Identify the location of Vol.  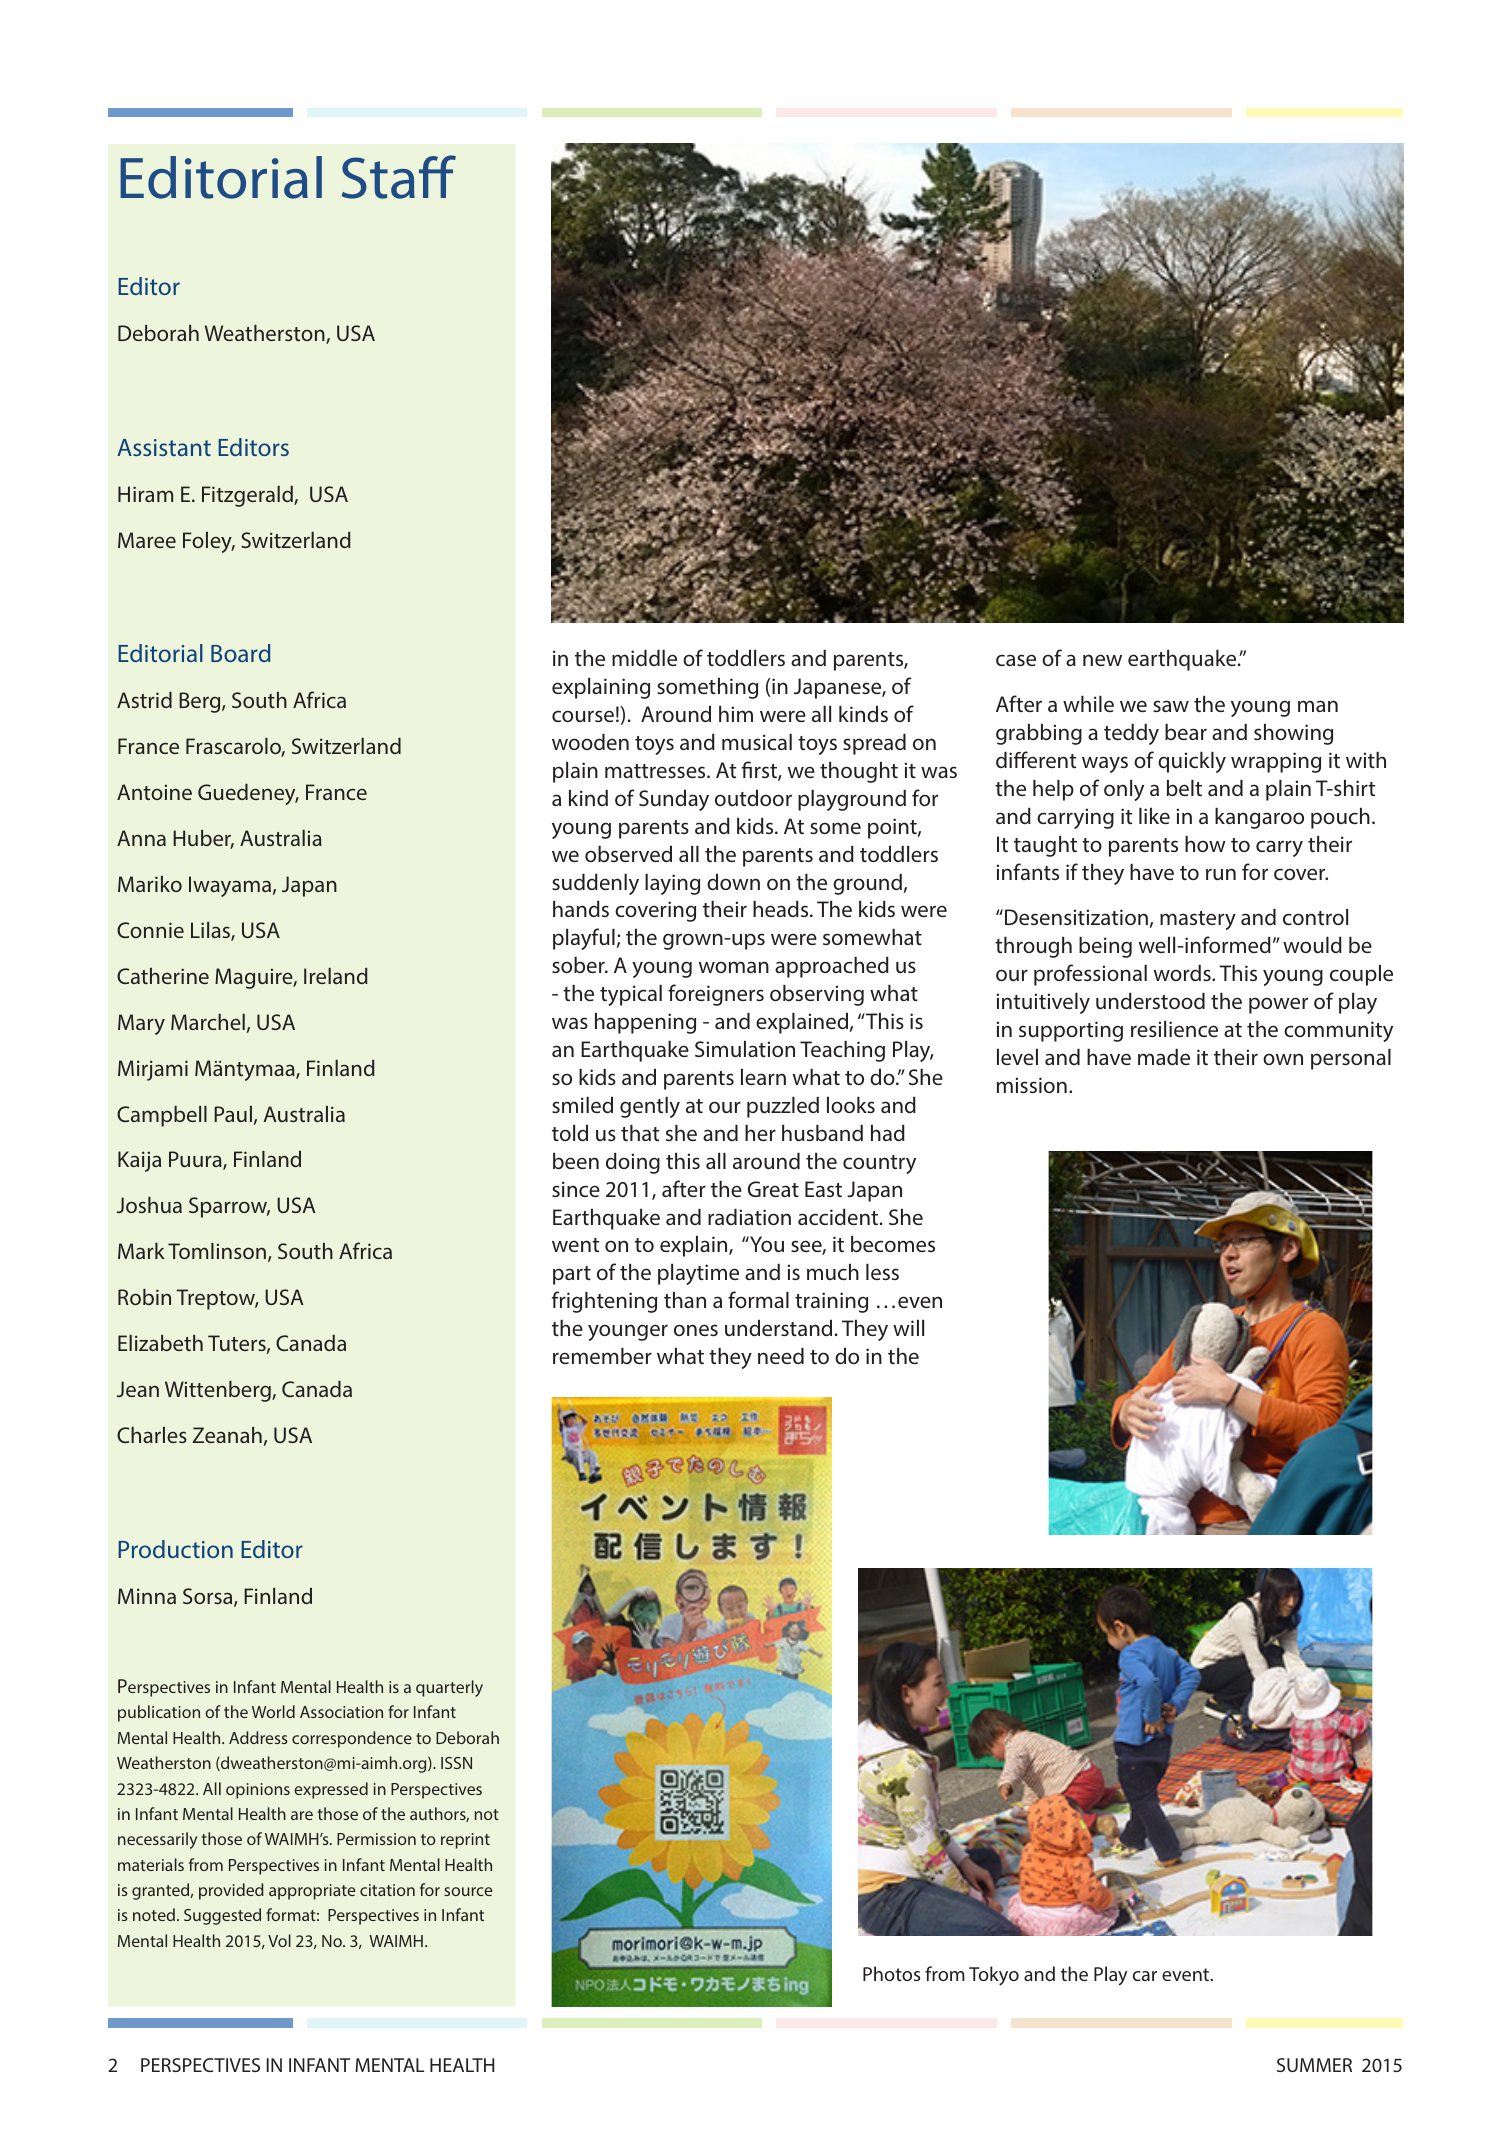
(279, 1940).
